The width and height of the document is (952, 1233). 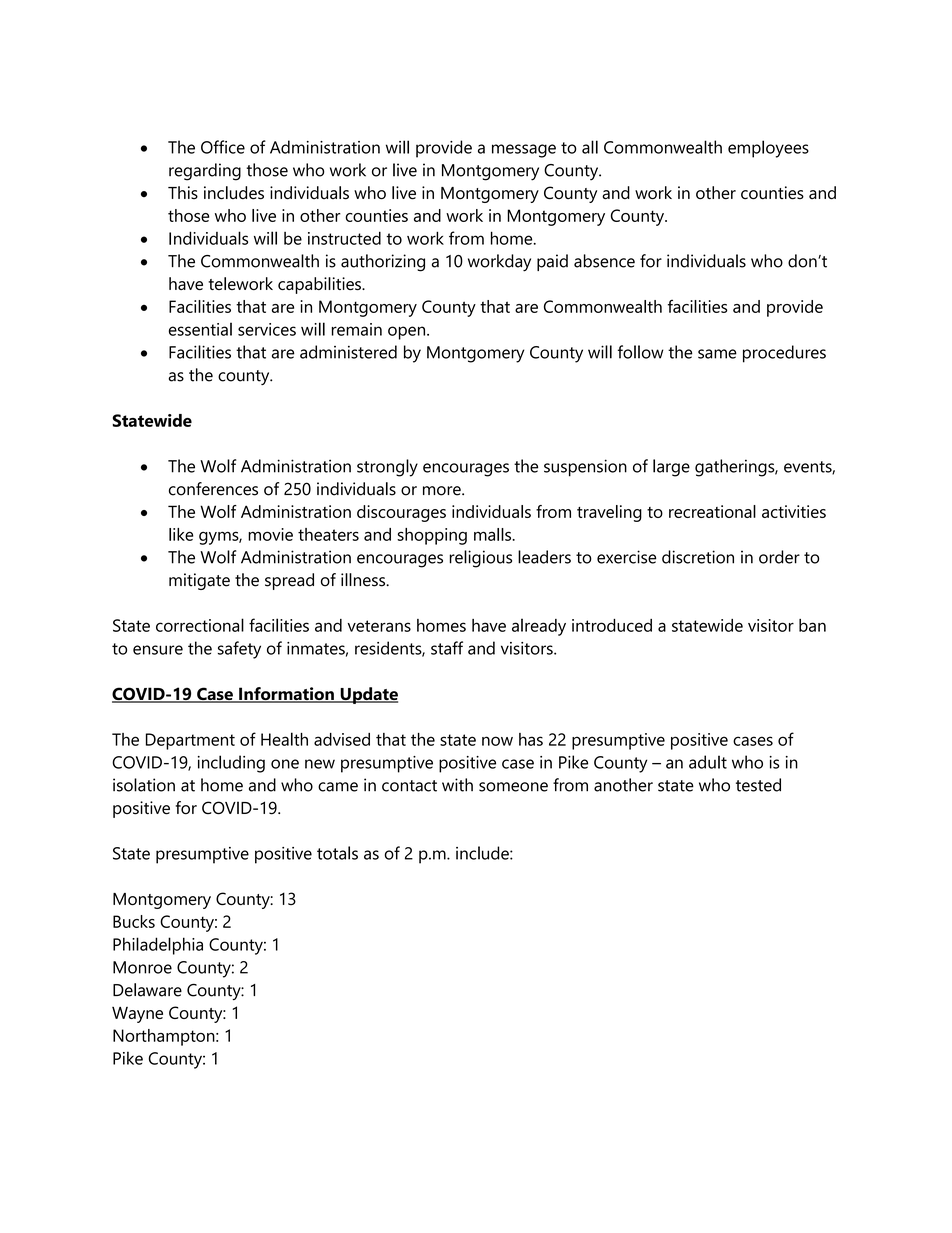 What do you see at coordinates (758, 785) in the document?
I see `tested` at bounding box center [758, 785].
